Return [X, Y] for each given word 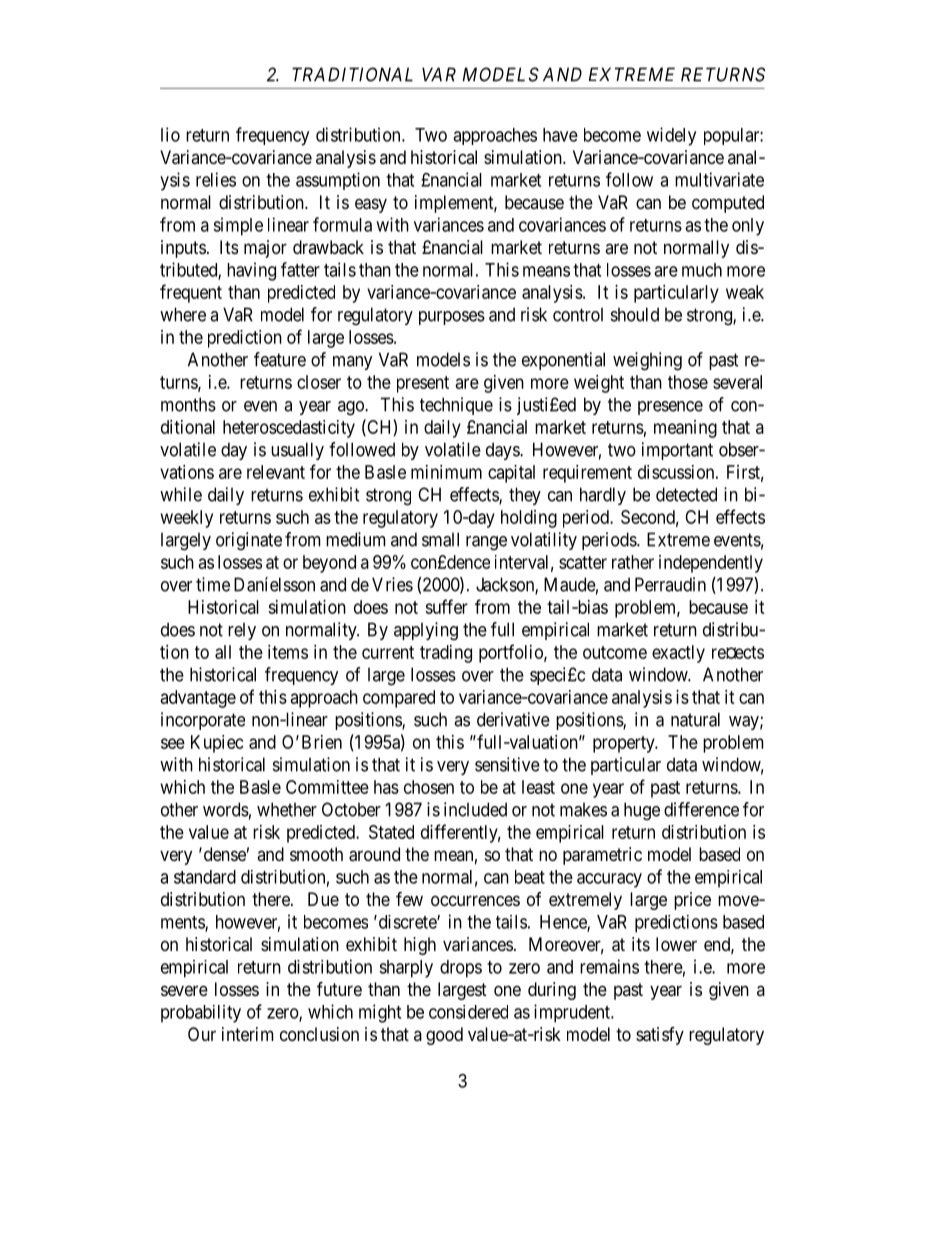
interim [247, 1034]
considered [468, 1012]
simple [238, 226]
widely [671, 136]
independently [711, 564]
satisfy [660, 1036]
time [213, 584]
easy [371, 205]
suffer [446, 606]
